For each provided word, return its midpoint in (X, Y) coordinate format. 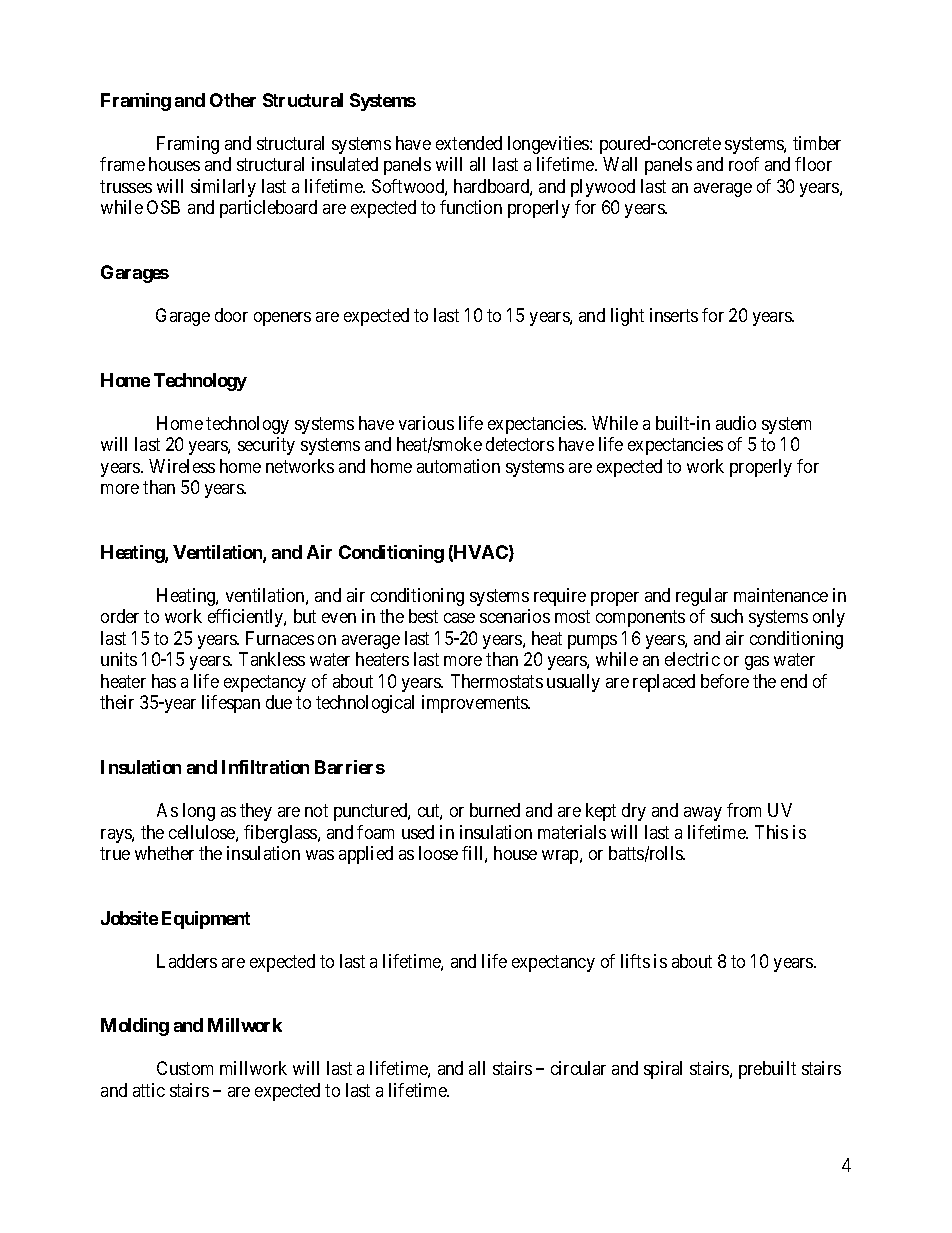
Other (233, 100)
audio (736, 423)
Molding (135, 1027)
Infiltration (265, 767)
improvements (476, 704)
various (426, 423)
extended (469, 143)
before (725, 681)
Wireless (182, 466)
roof (744, 164)
